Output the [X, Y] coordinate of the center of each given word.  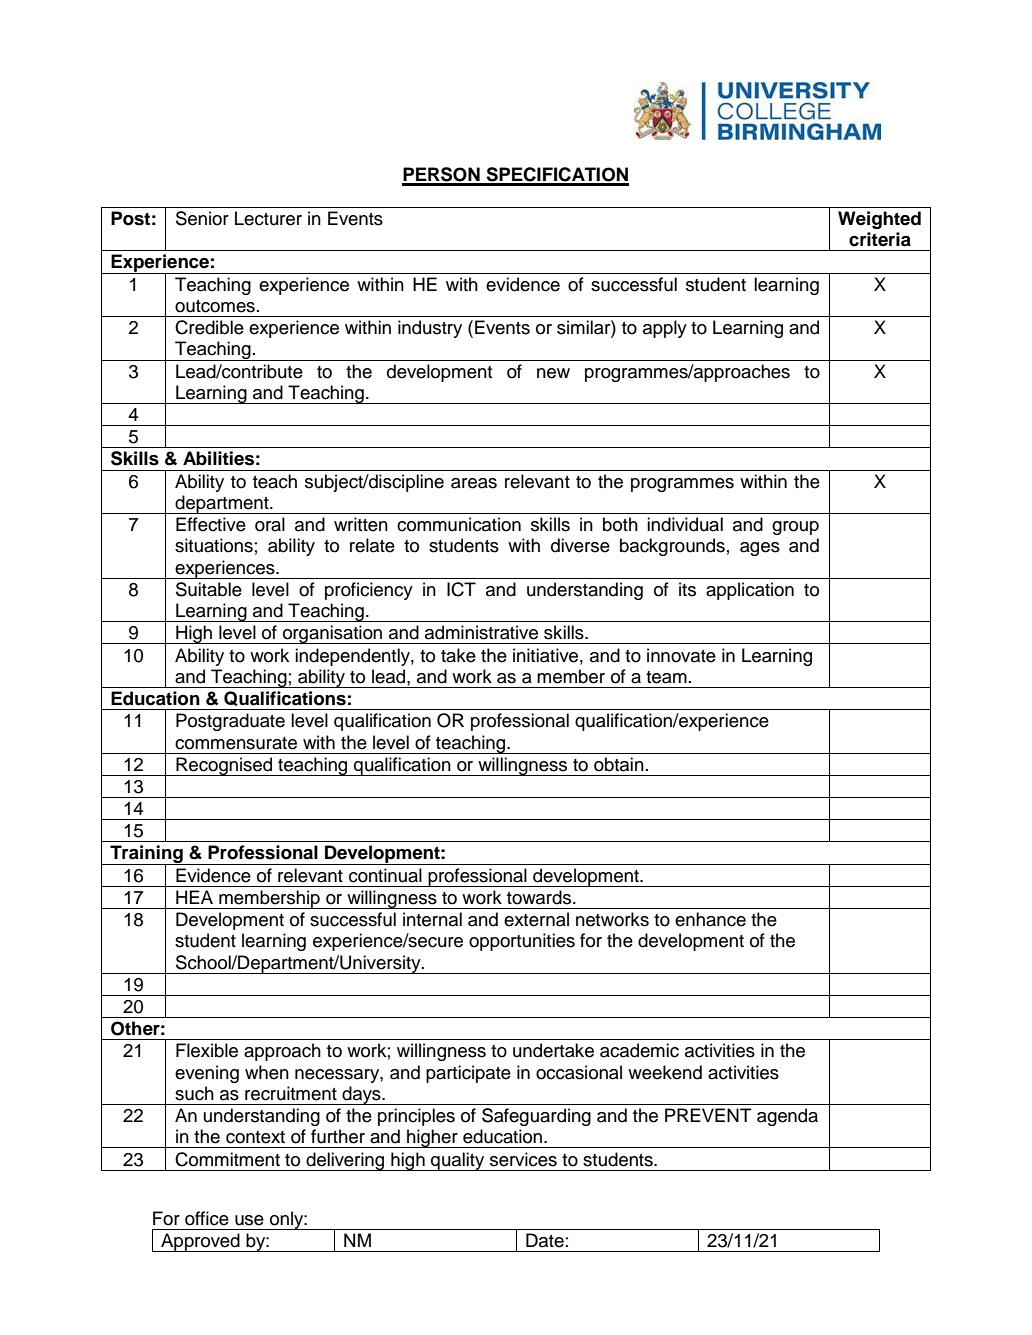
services [523, 1159]
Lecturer [268, 218]
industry [430, 329]
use [249, 1220]
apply [665, 329]
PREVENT [708, 1115]
